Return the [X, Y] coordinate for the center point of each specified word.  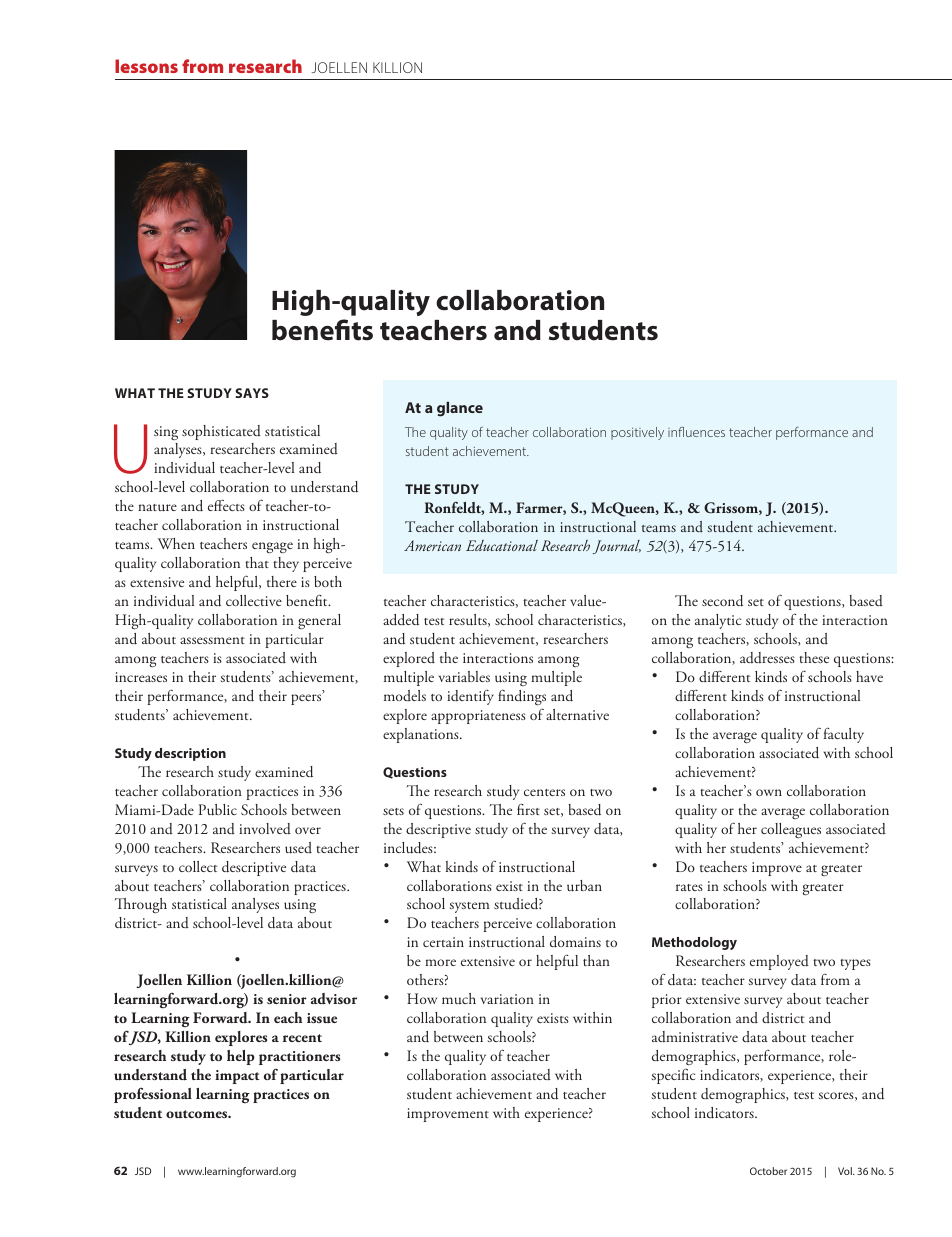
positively [637, 433]
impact [237, 1077]
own [769, 792]
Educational [502, 545]
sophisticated [221, 432]
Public [218, 810]
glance [460, 409]
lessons [146, 66]
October [768, 1171]
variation [507, 999]
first [528, 809]
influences [696, 432]
